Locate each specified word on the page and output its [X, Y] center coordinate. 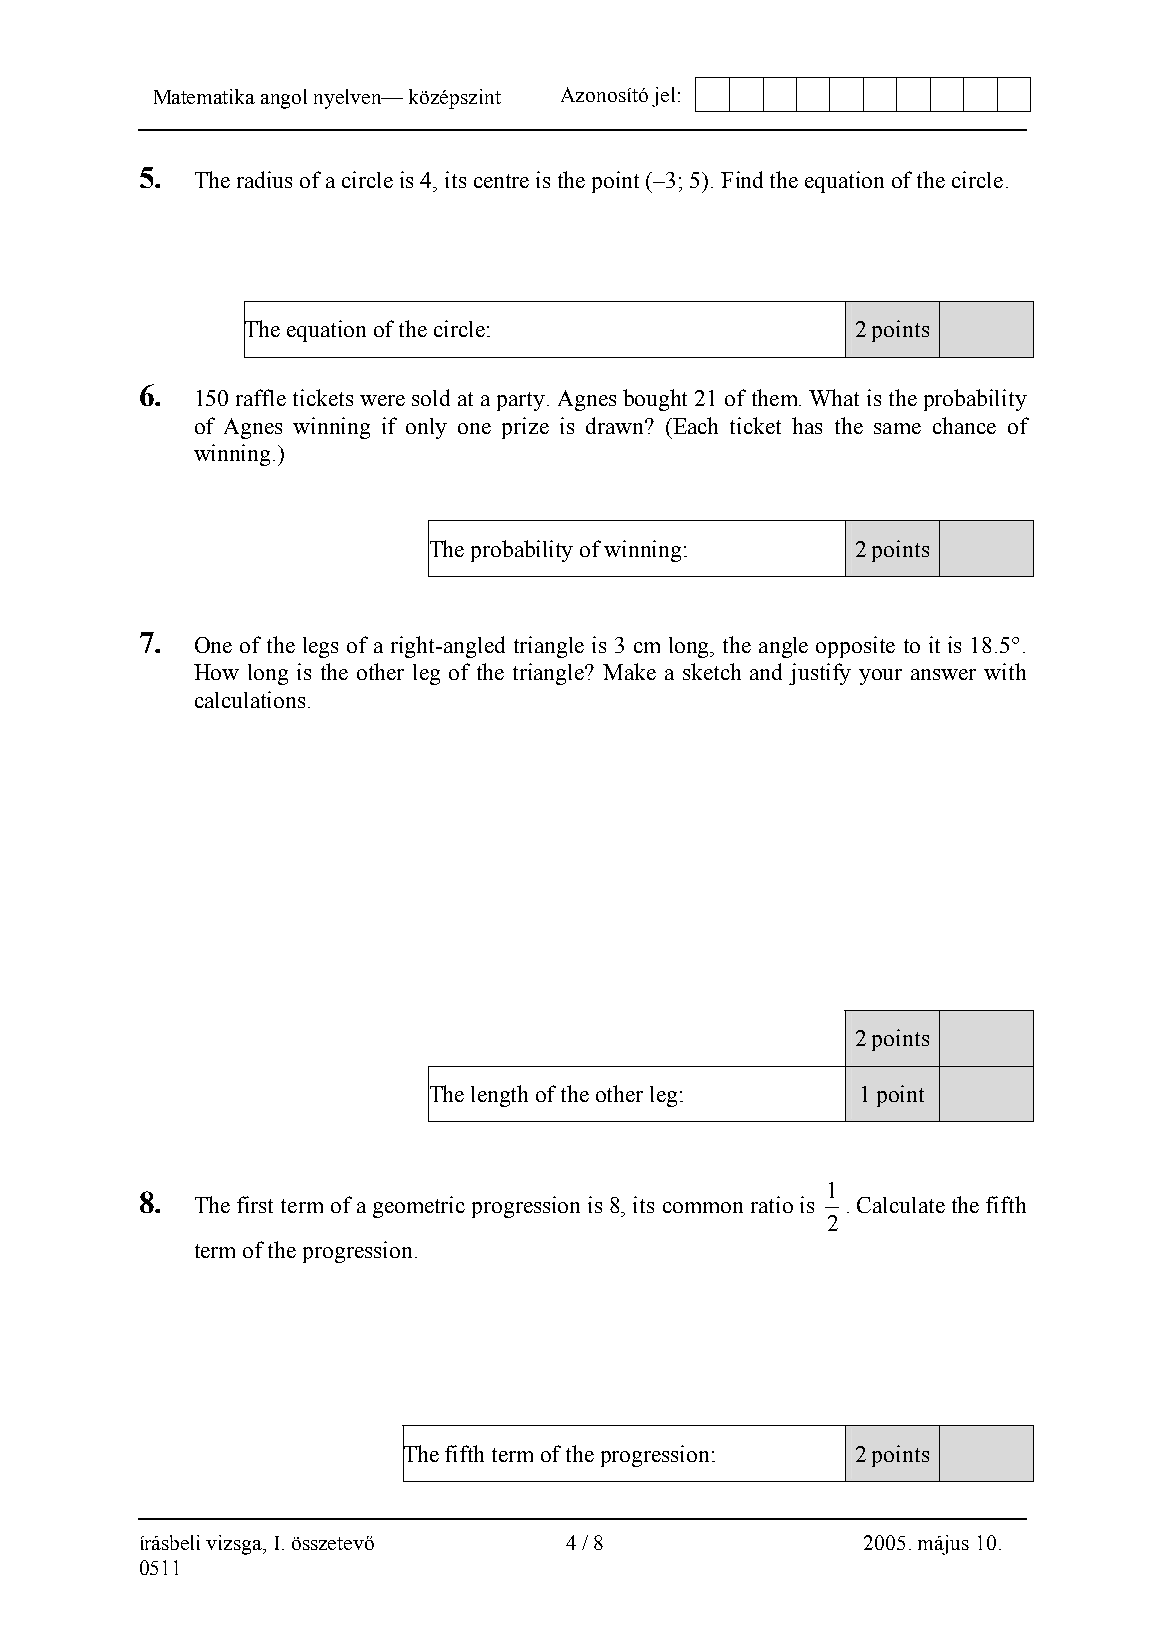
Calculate [901, 1205]
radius [264, 179]
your [880, 677]
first [255, 1204]
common [703, 1207]
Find [742, 179]
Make [629, 671]
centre [501, 181]
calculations [250, 699]
